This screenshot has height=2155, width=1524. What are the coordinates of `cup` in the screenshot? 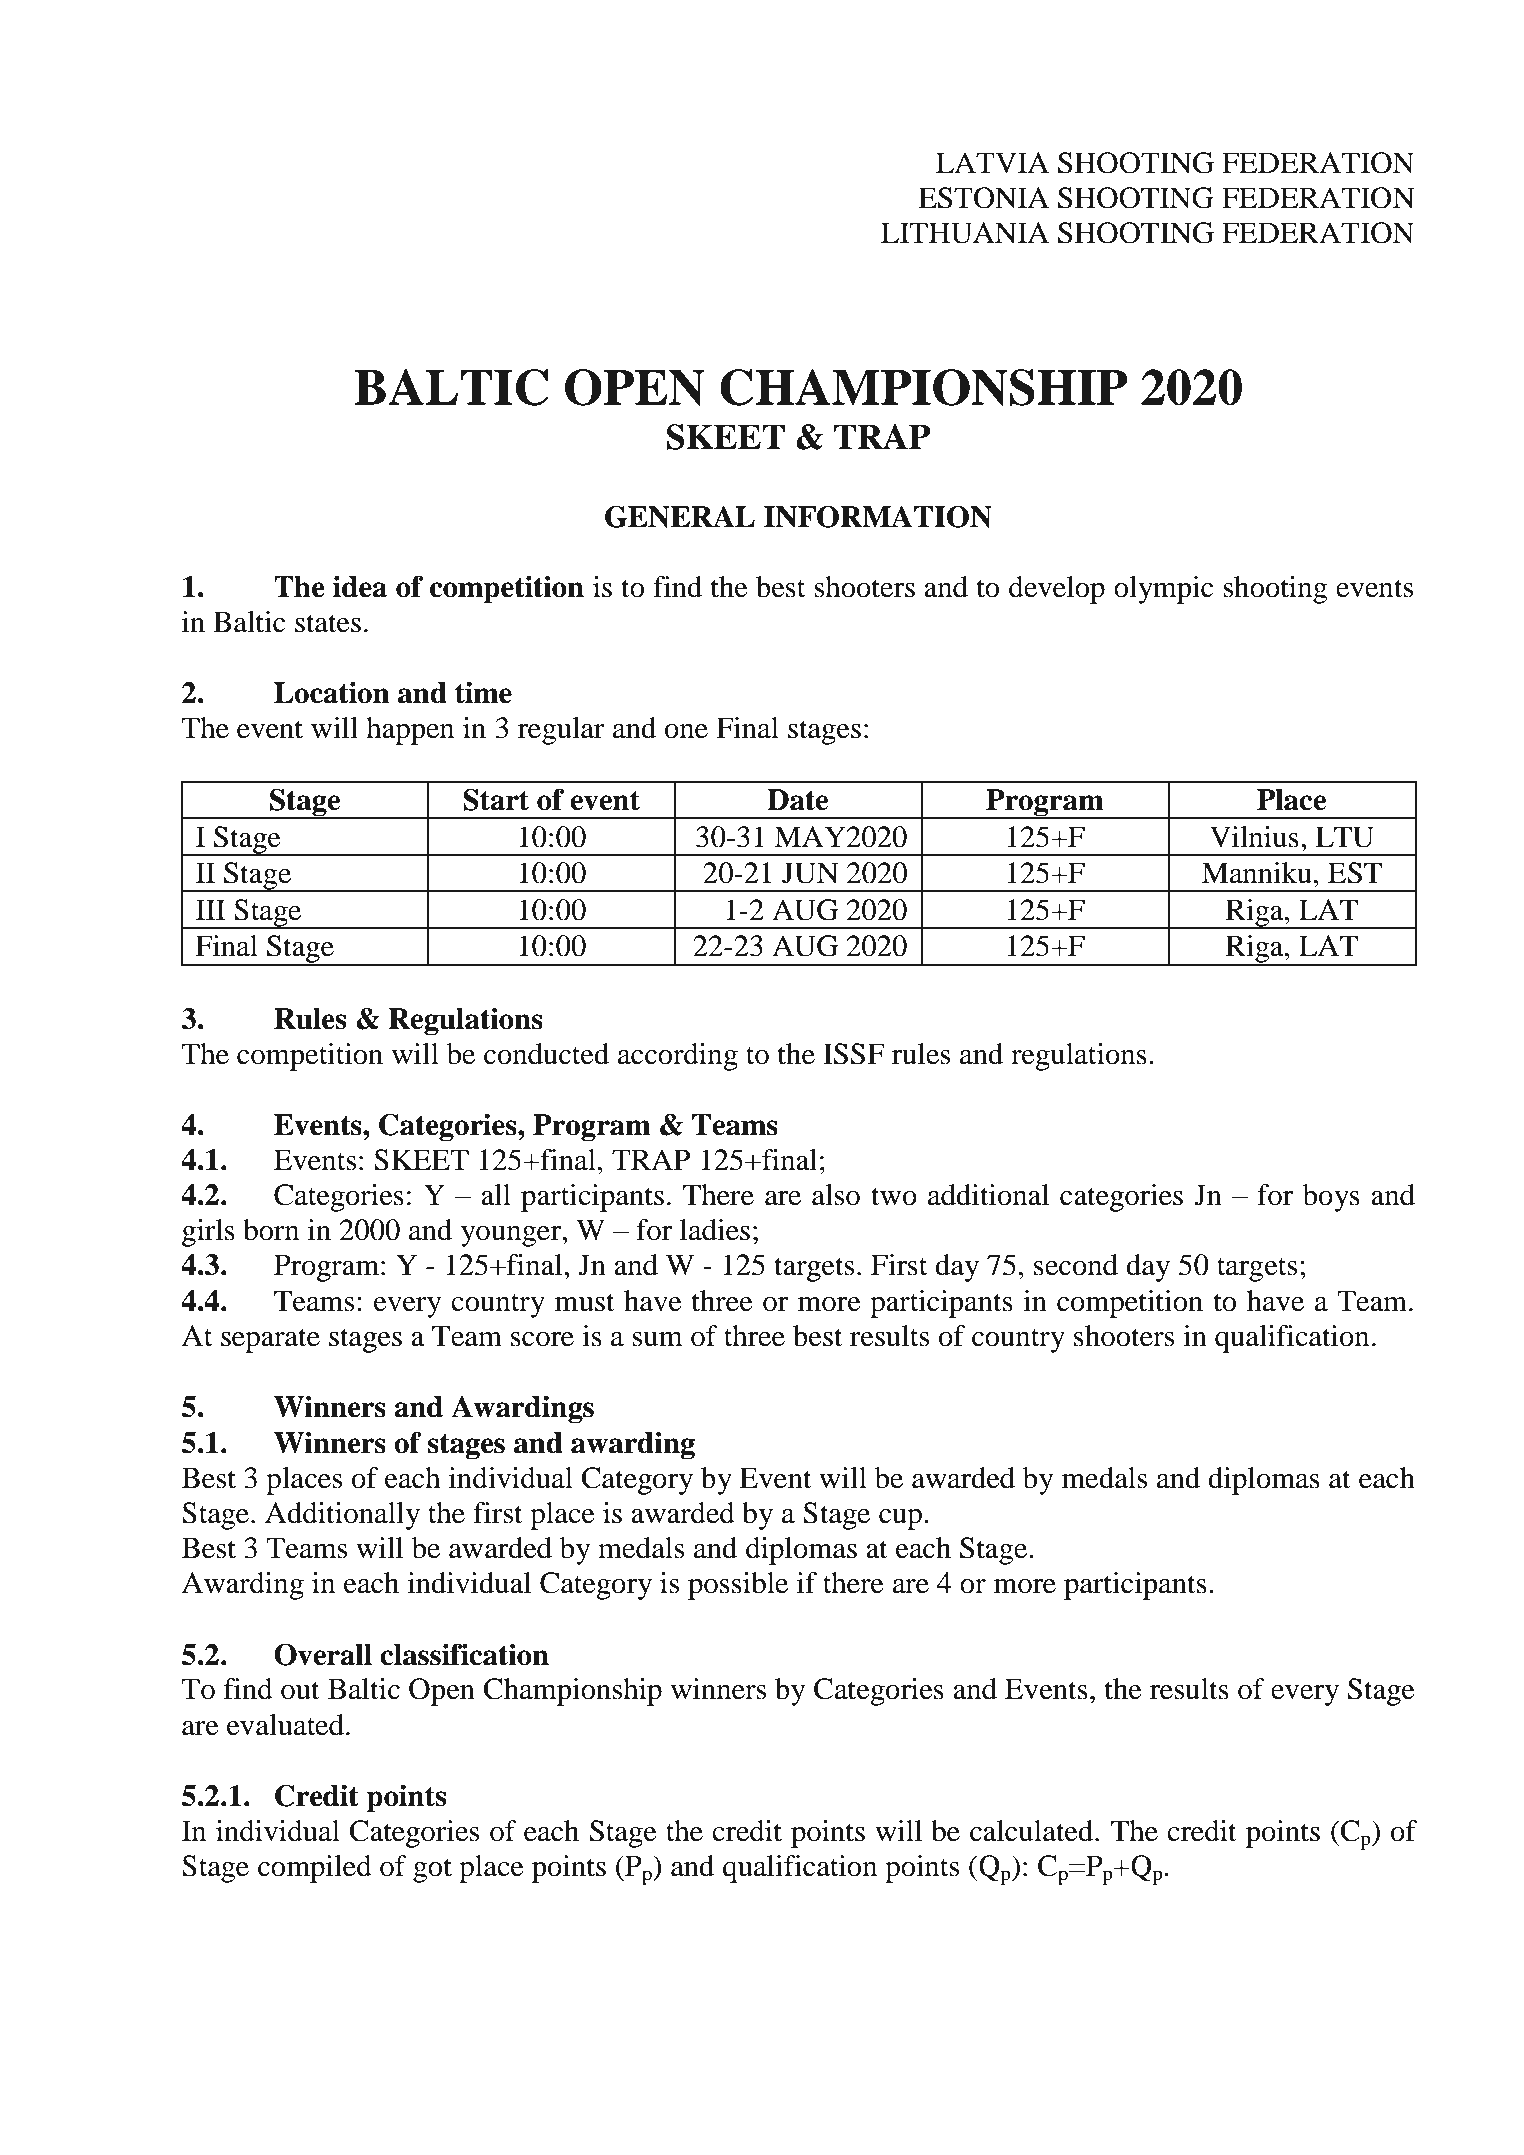 It's located at (902, 1519).
